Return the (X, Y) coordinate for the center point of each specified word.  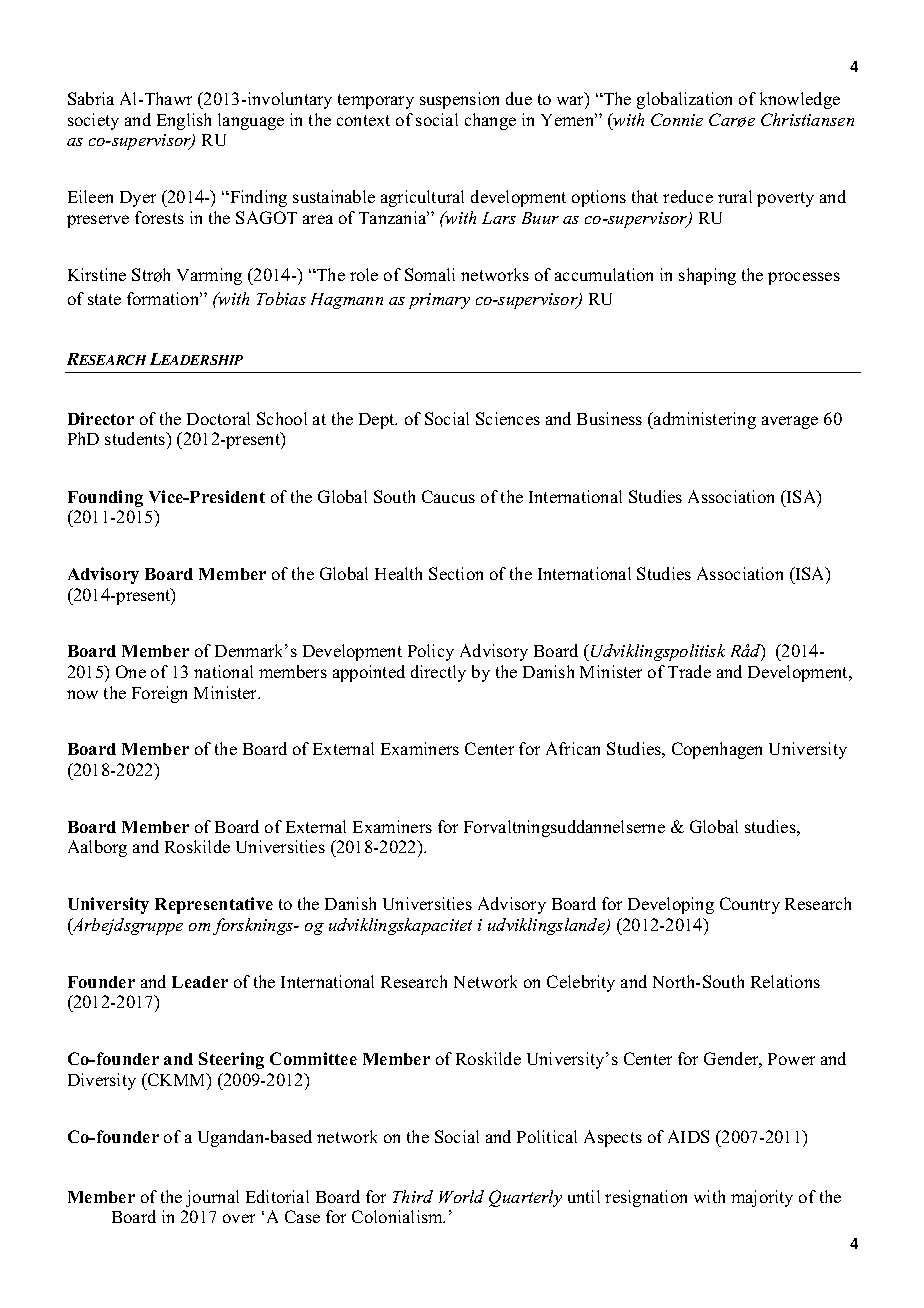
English (184, 121)
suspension (459, 100)
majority (762, 1198)
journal (212, 1198)
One (131, 671)
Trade (689, 671)
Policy (431, 652)
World (461, 1196)
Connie (677, 119)
